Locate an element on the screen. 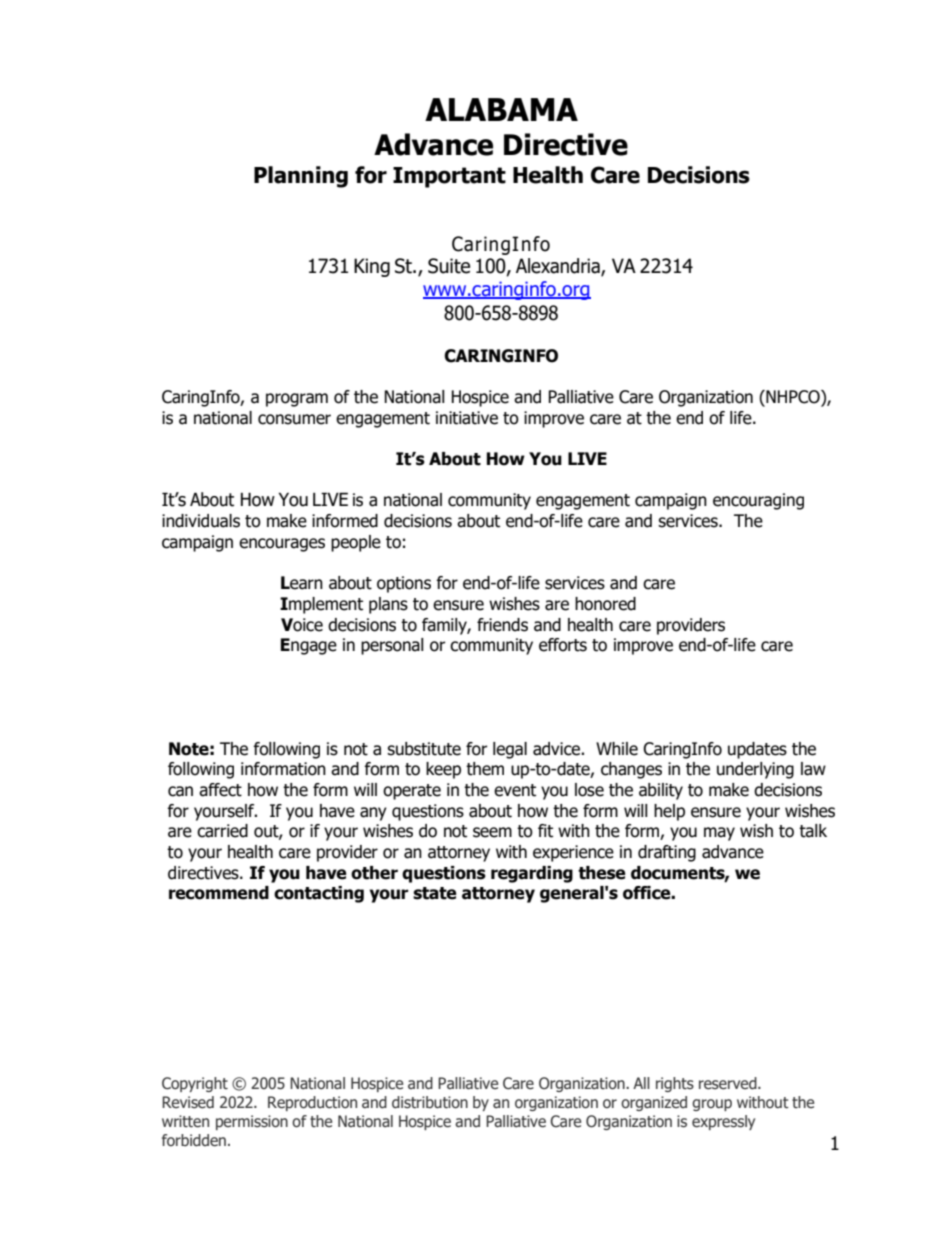 The height and width of the screenshot is (1233, 952). Alexandria is located at coordinates (559, 267).
